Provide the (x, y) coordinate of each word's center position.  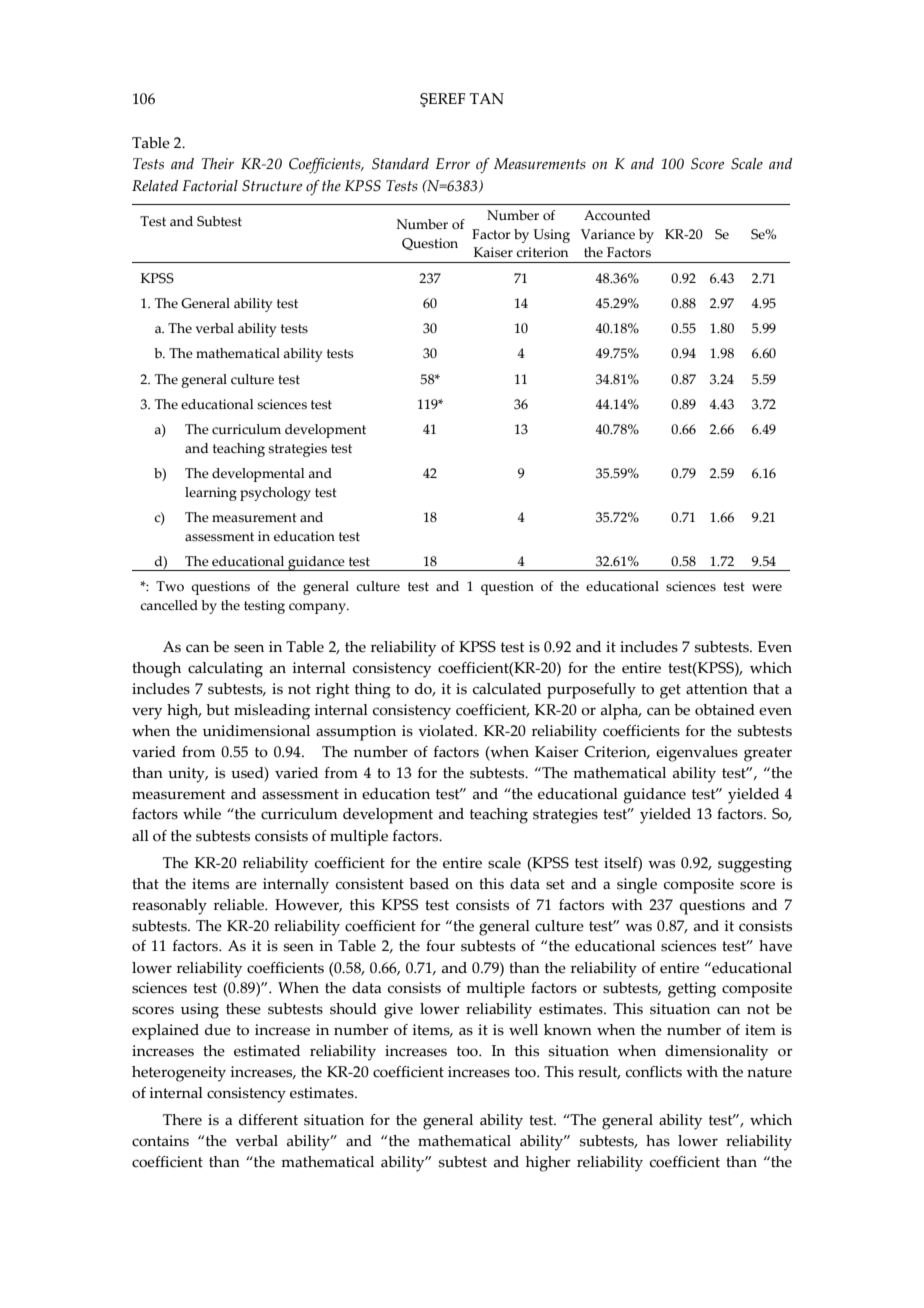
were (767, 588)
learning (211, 494)
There (182, 1120)
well (523, 1030)
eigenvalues (697, 754)
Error (453, 164)
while (202, 814)
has (658, 1141)
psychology (275, 494)
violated (447, 731)
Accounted (617, 215)
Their (218, 163)
